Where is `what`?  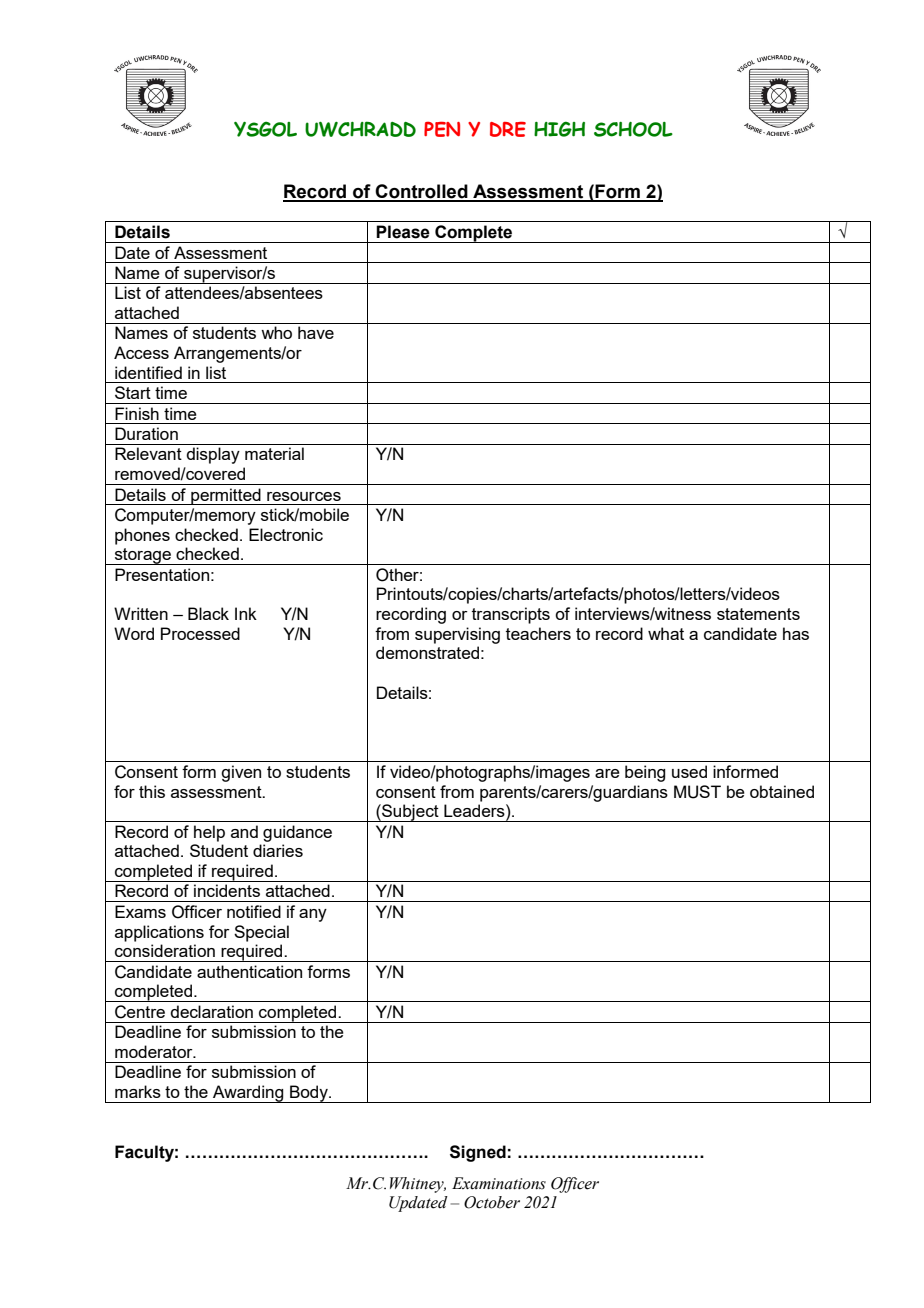
what is located at coordinates (666, 633).
